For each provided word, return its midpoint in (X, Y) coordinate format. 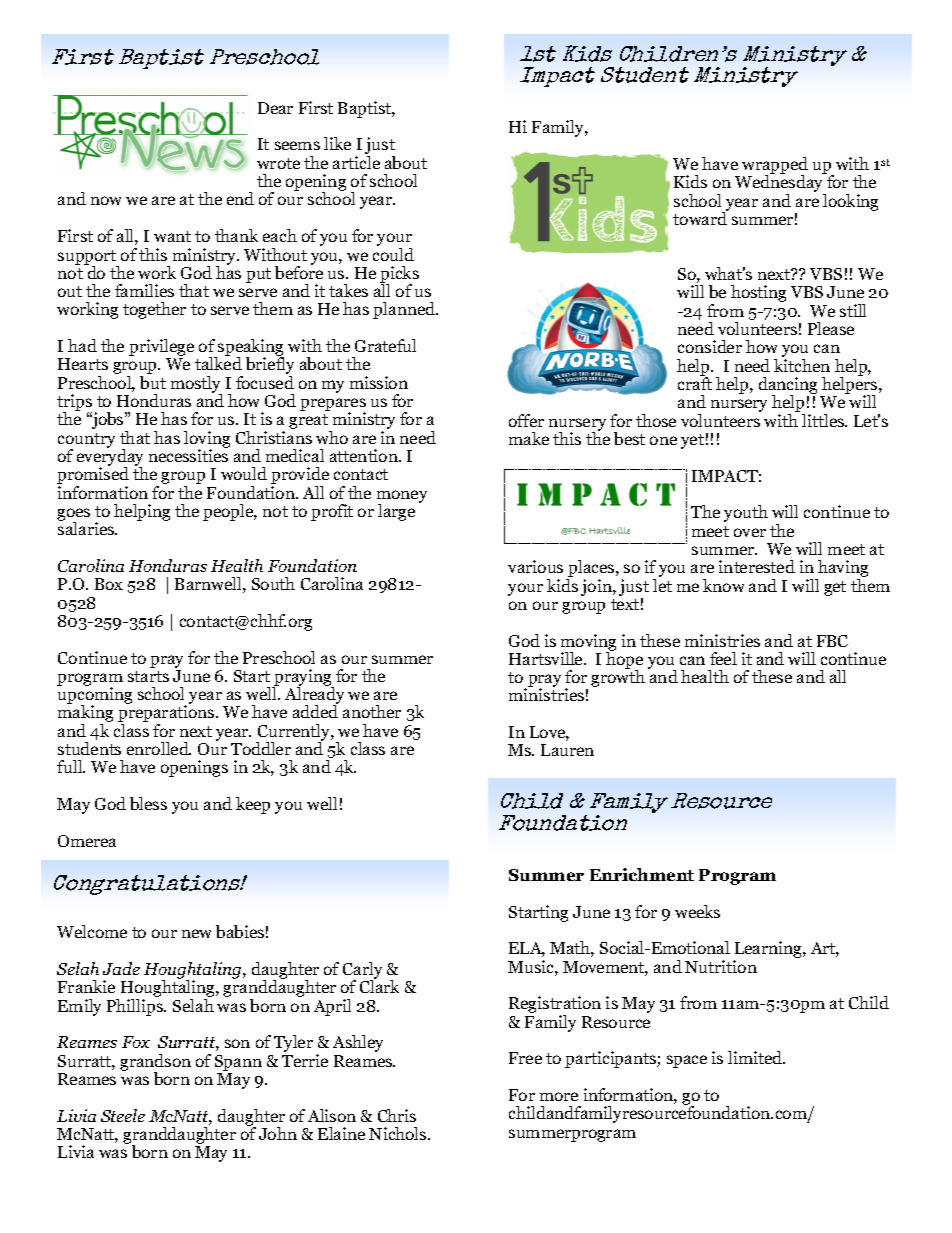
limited (756, 1057)
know (723, 585)
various (535, 566)
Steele (123, 1115)
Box (109, 584)
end (240, 198)
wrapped (775, 167)
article (356, 162)
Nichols (399, 1133)
